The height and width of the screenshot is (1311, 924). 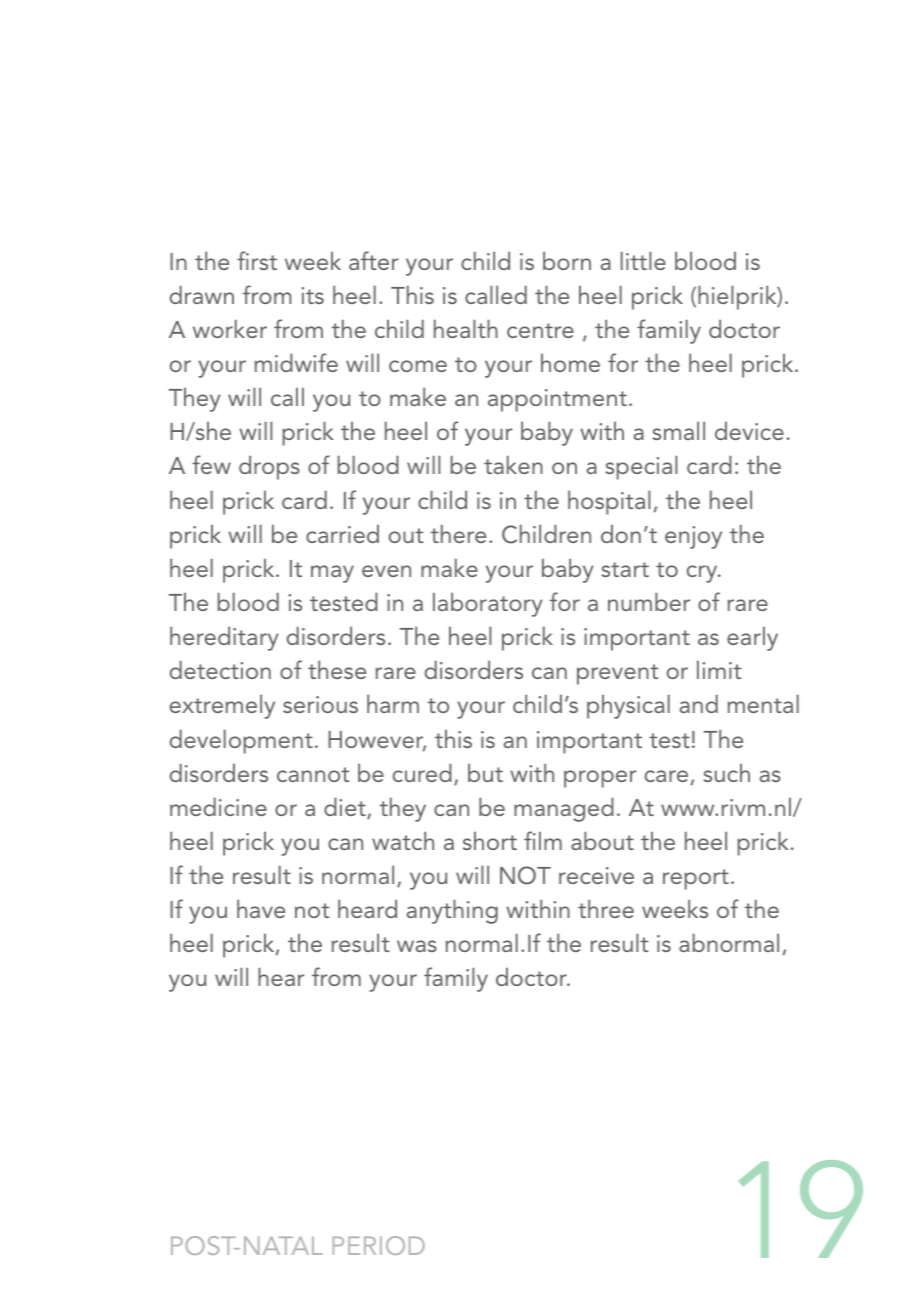 What do you see at coordinates (378, 1245) in the screenshot?
I see `period` at bounding box center [378, 1245].
